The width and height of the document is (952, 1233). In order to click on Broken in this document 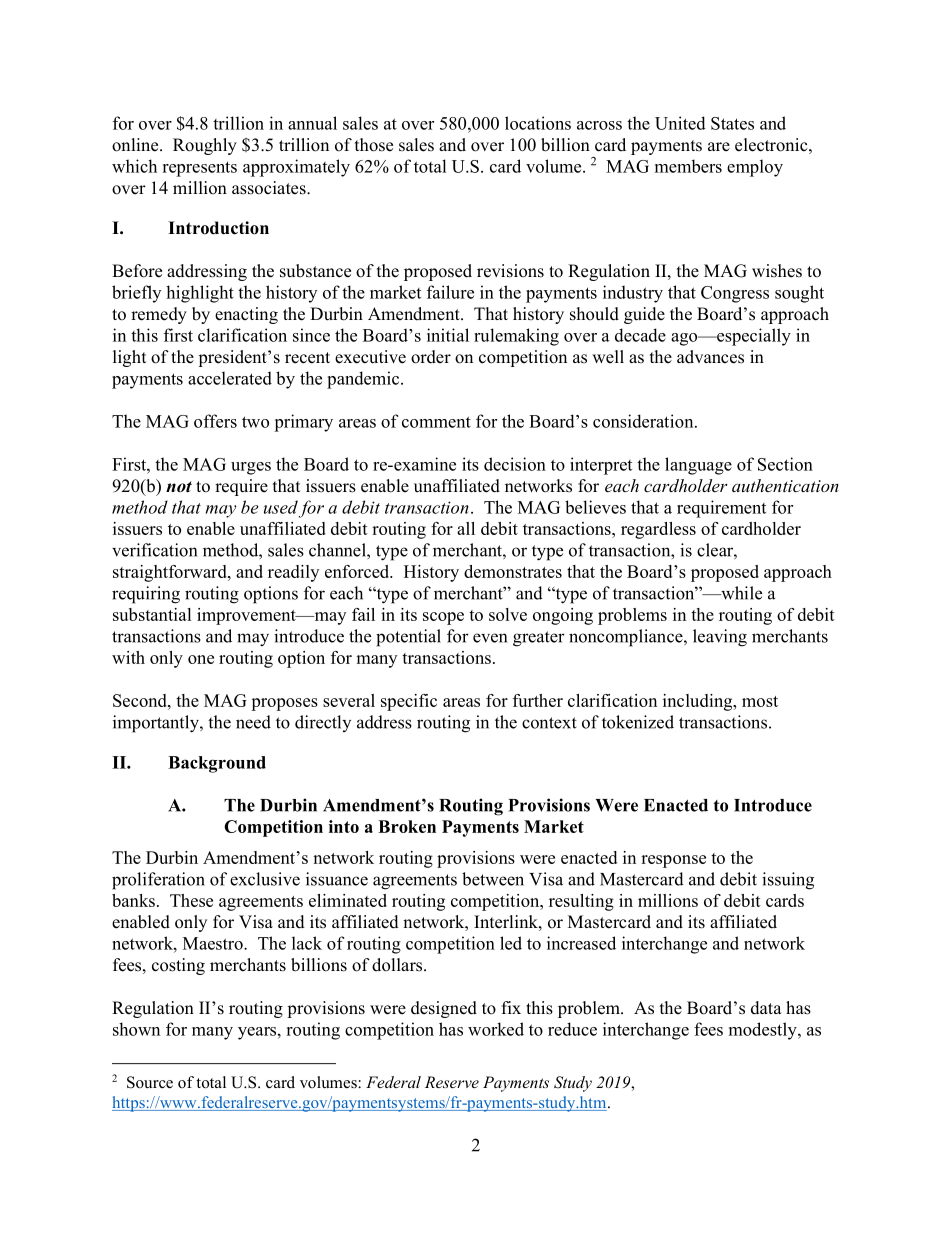, I will do `click(407, 826)`.
